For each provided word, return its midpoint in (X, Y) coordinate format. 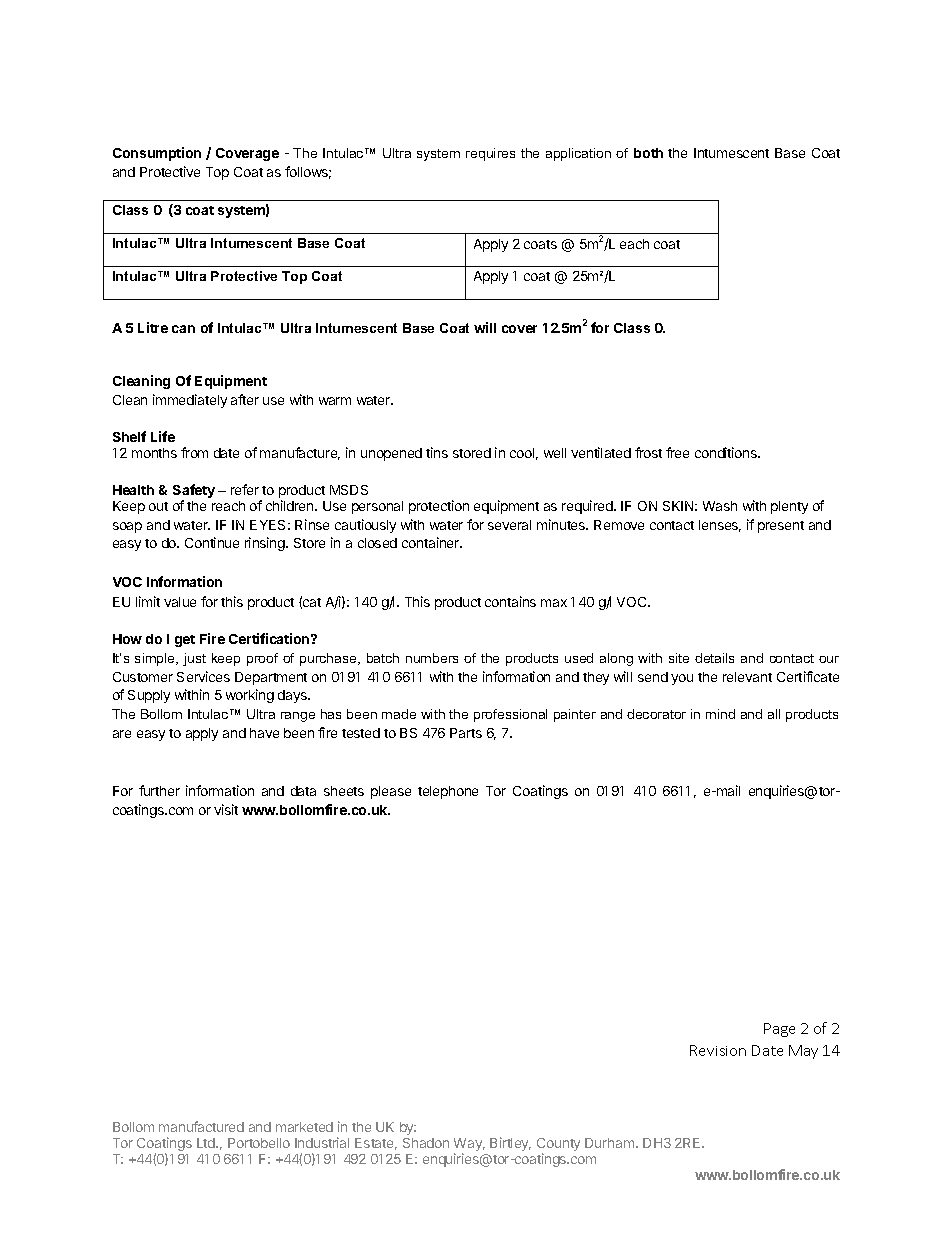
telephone (448, 792)
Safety (194, 492)
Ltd (207, 1143)
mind (720, 714)
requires (490, 154)
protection (439, 507)
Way (469, 1146)
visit (226, 809)
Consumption (157, 154)
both (648, 153)
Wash (720, 506)
